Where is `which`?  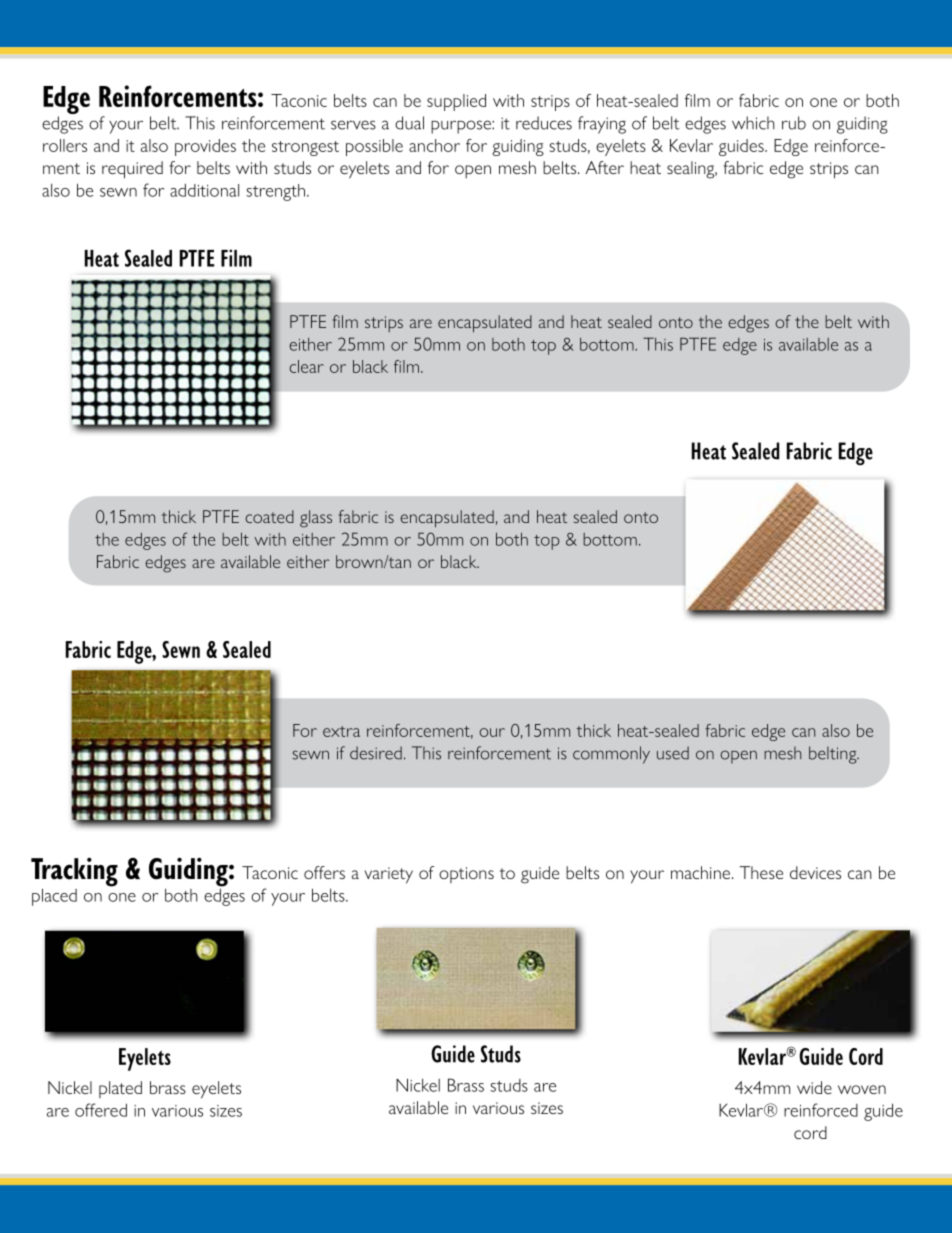 which is located at coordinates (753, 123).
